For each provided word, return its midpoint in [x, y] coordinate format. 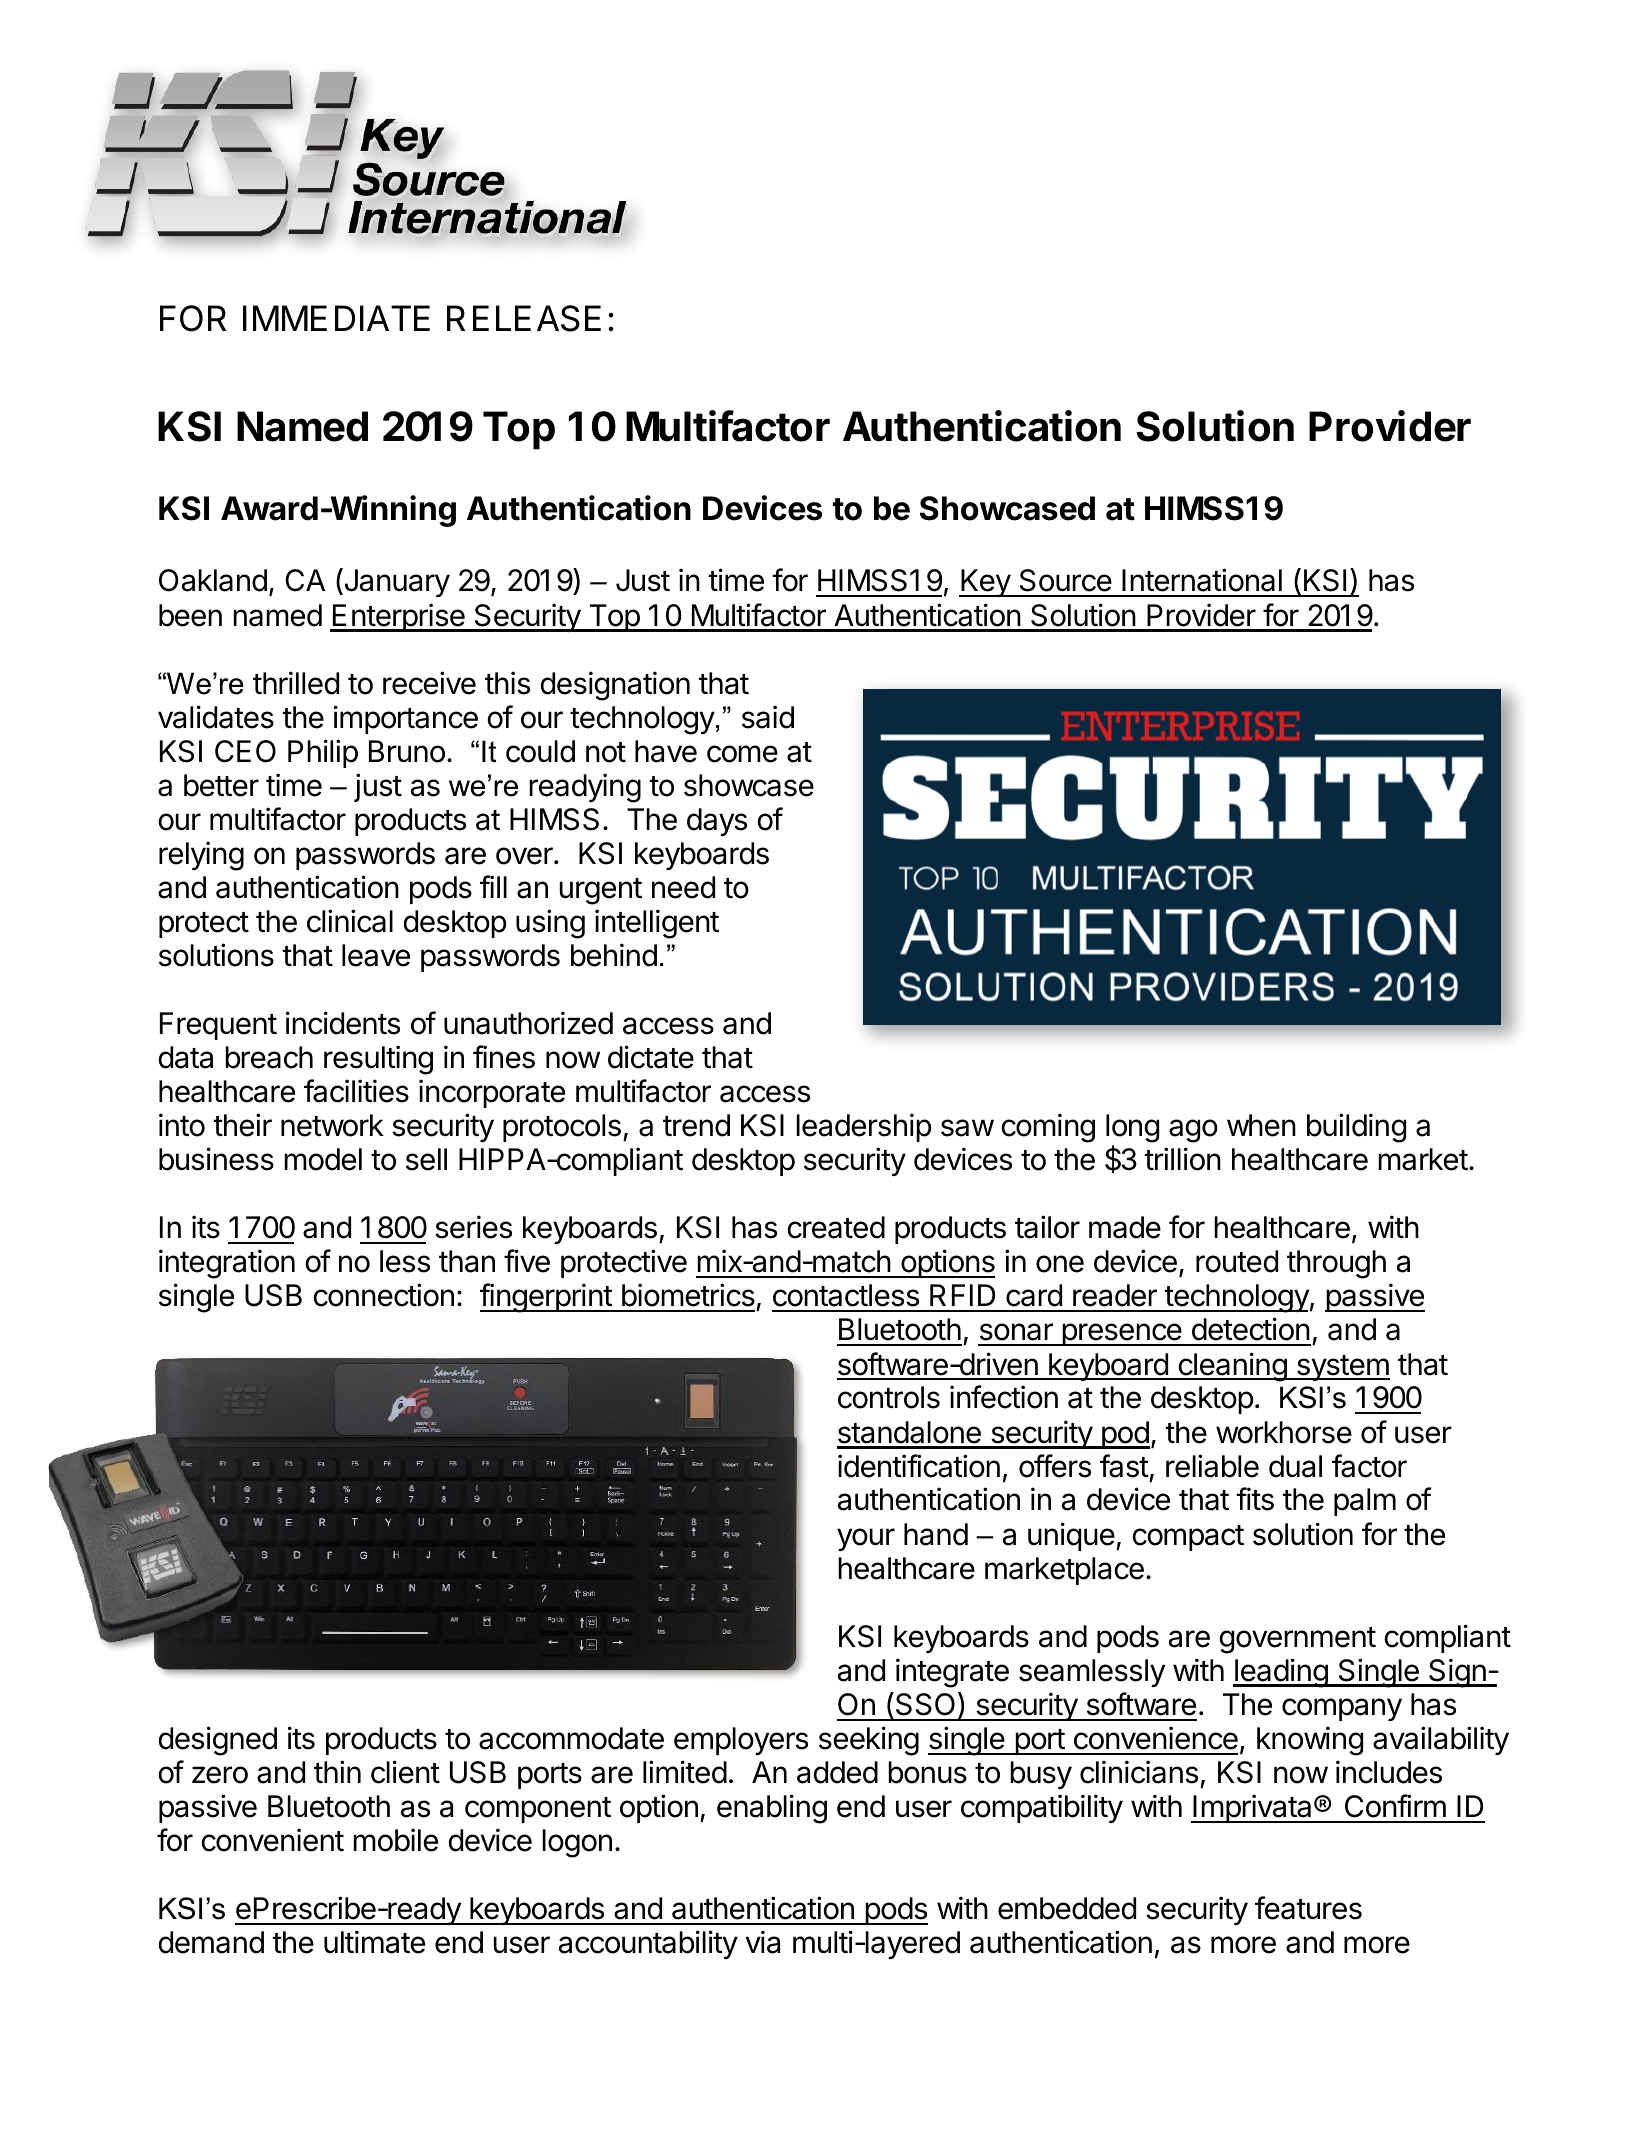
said [768, 717]
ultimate [374, 1942]
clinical [350, 921]
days [717, 822]
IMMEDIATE [336, 318]
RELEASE [524, 318]
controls [889, 1397]
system [1342, 1368]
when [1261, 1125]
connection [383, 1295]
